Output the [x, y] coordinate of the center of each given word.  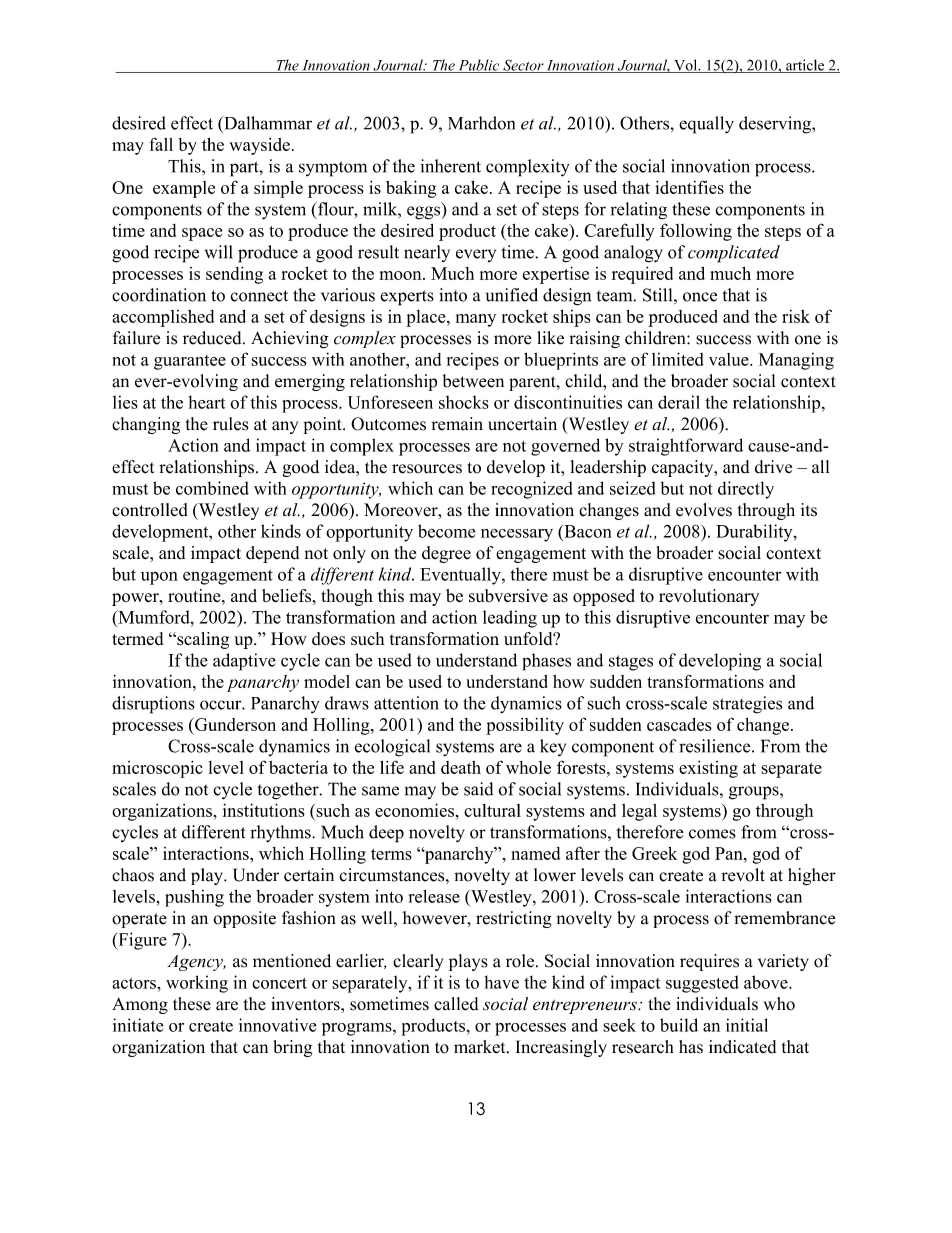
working [197, 984]
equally [706, 125]
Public [479, 66]
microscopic [157, 769]
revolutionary [709, 597]
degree [446, 554]
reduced [213, 338]
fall [161, 144]
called [456, 1004]
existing [708, 769]
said [478, 789]
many [476, 320]
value [730, 359]
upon [159, 578]
